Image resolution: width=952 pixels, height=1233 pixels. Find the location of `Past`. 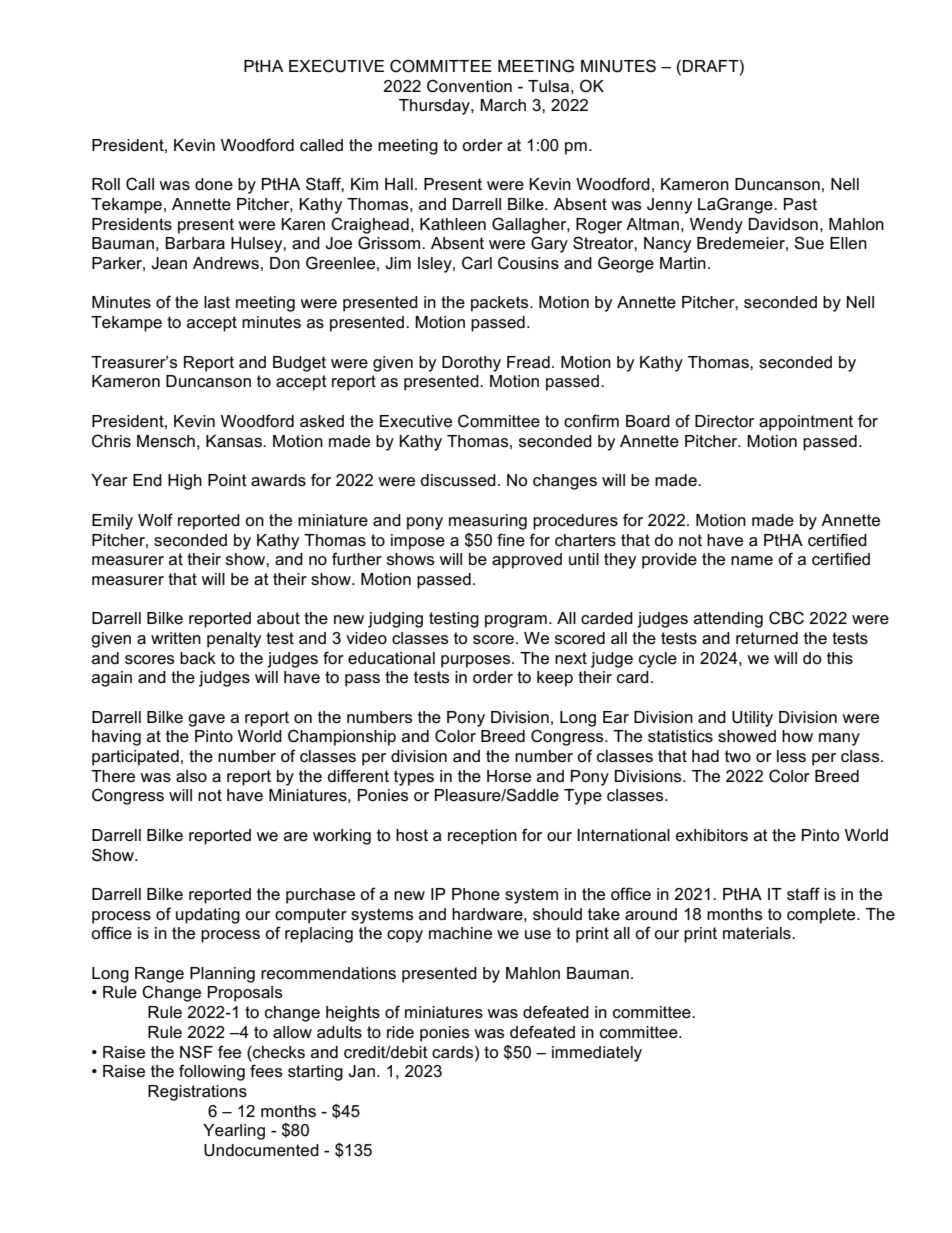

Past is located at coordinates (800, 204).
